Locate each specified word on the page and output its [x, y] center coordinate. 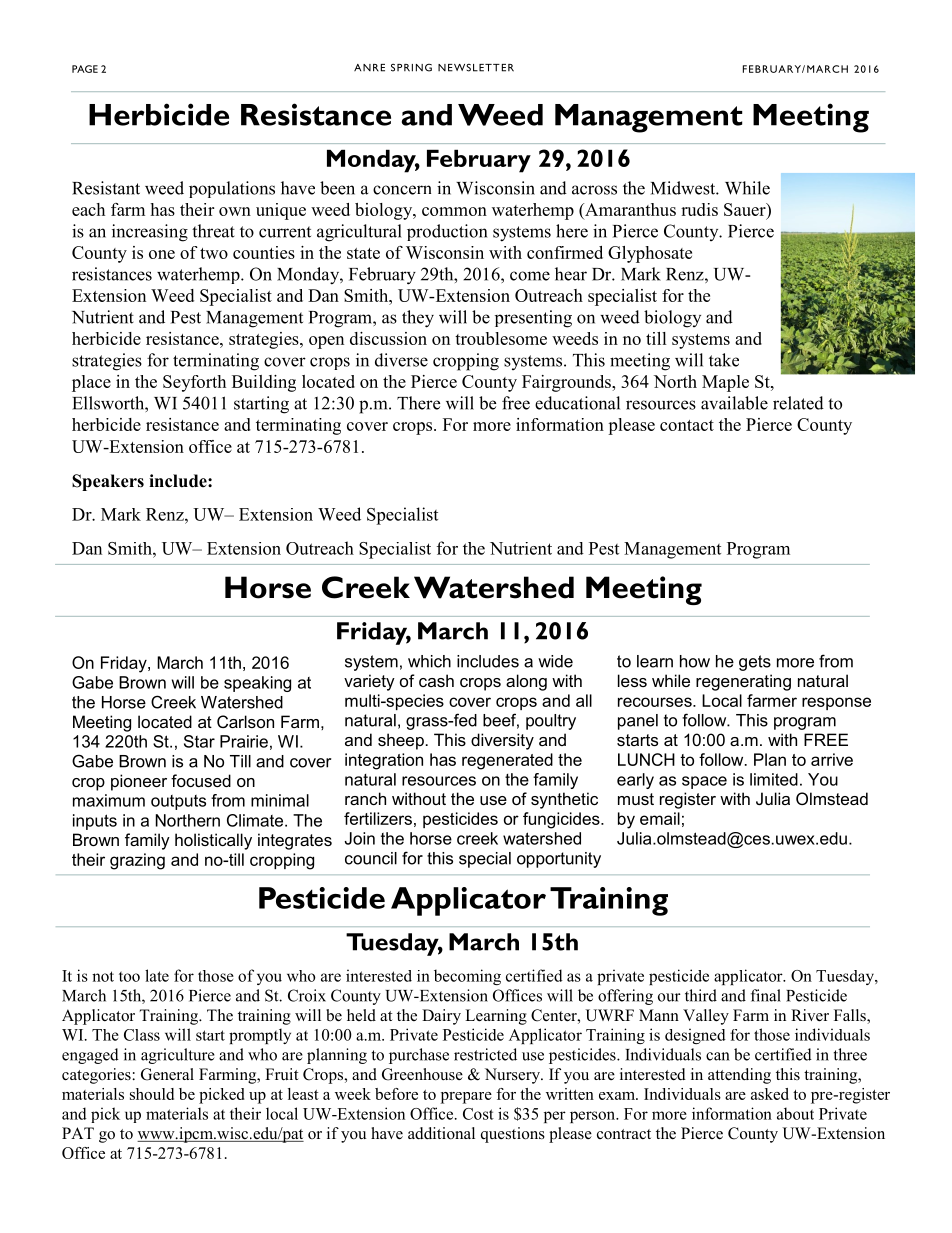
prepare [466, 1098]
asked [770, 1094]
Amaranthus [629, 211]
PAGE [85, 69]
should [152, 1094]
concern [402, 190]
